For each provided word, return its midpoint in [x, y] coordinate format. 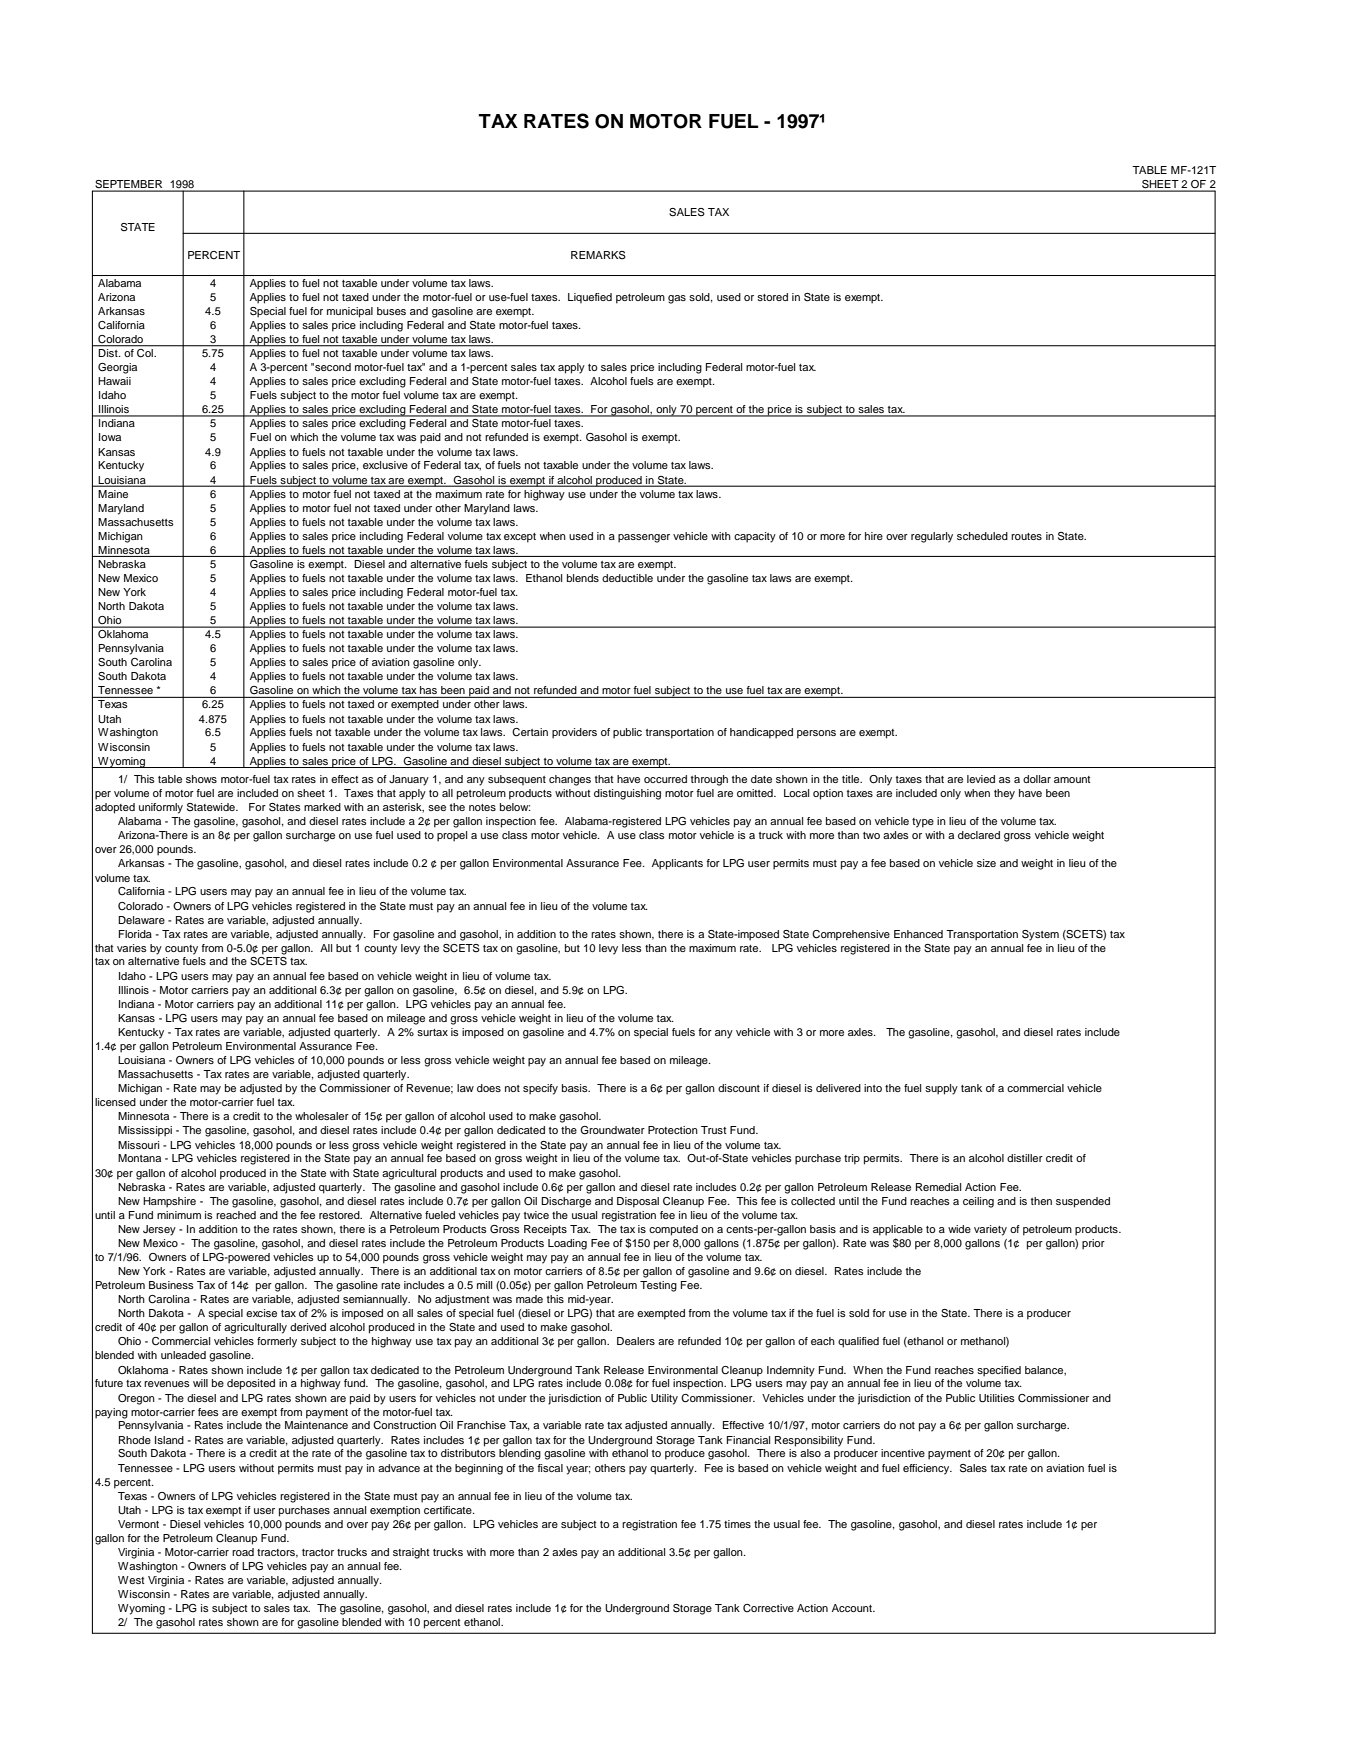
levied [981, 779]
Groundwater [612, 1130]
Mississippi [145, 1131]
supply [941, 1089]
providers [574, 733]
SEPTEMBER [129, 185]
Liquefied [590, 298]
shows [201, 779]
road [243, 1552]
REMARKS [598, 255]
